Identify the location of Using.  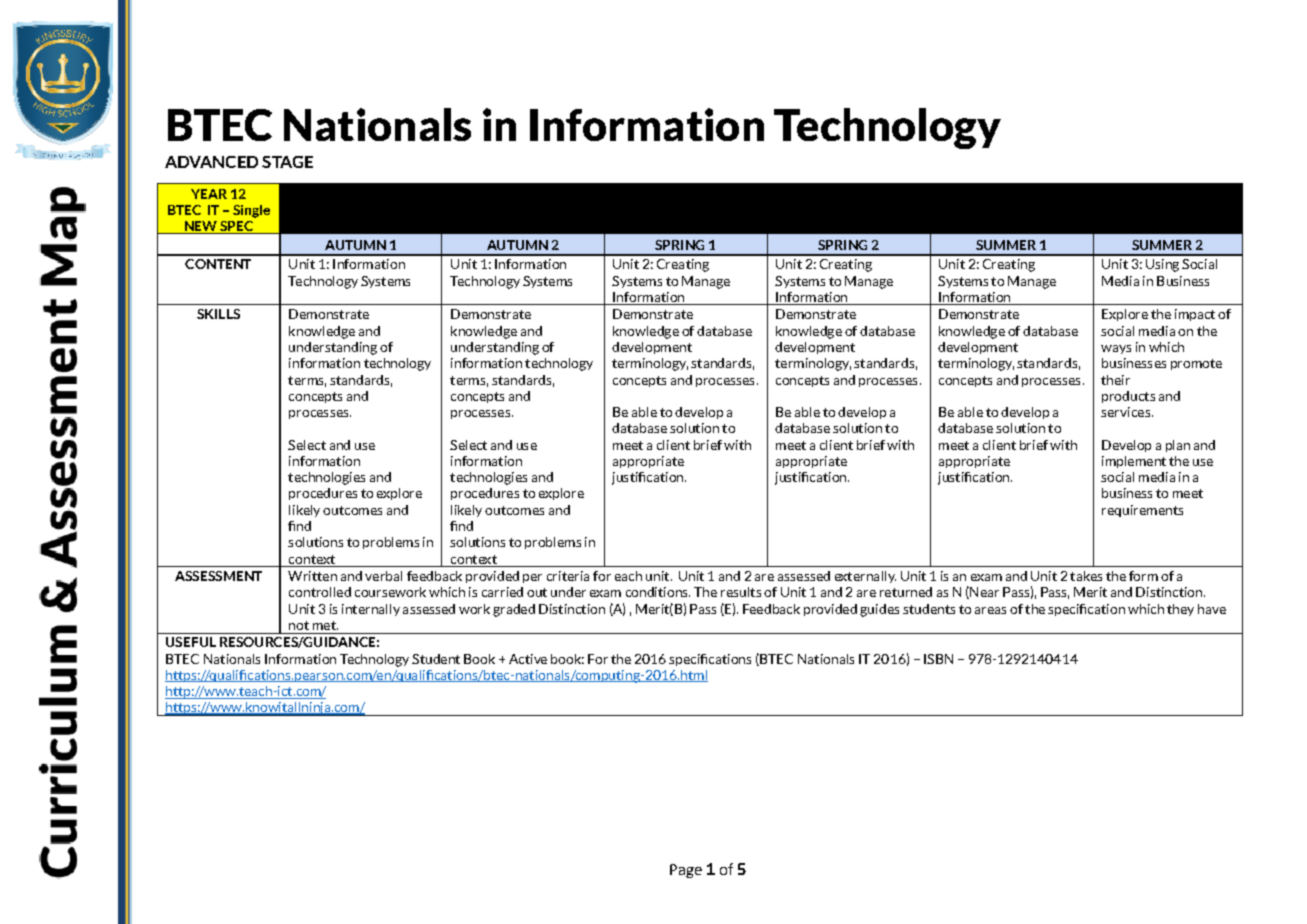
(1162, 265).
